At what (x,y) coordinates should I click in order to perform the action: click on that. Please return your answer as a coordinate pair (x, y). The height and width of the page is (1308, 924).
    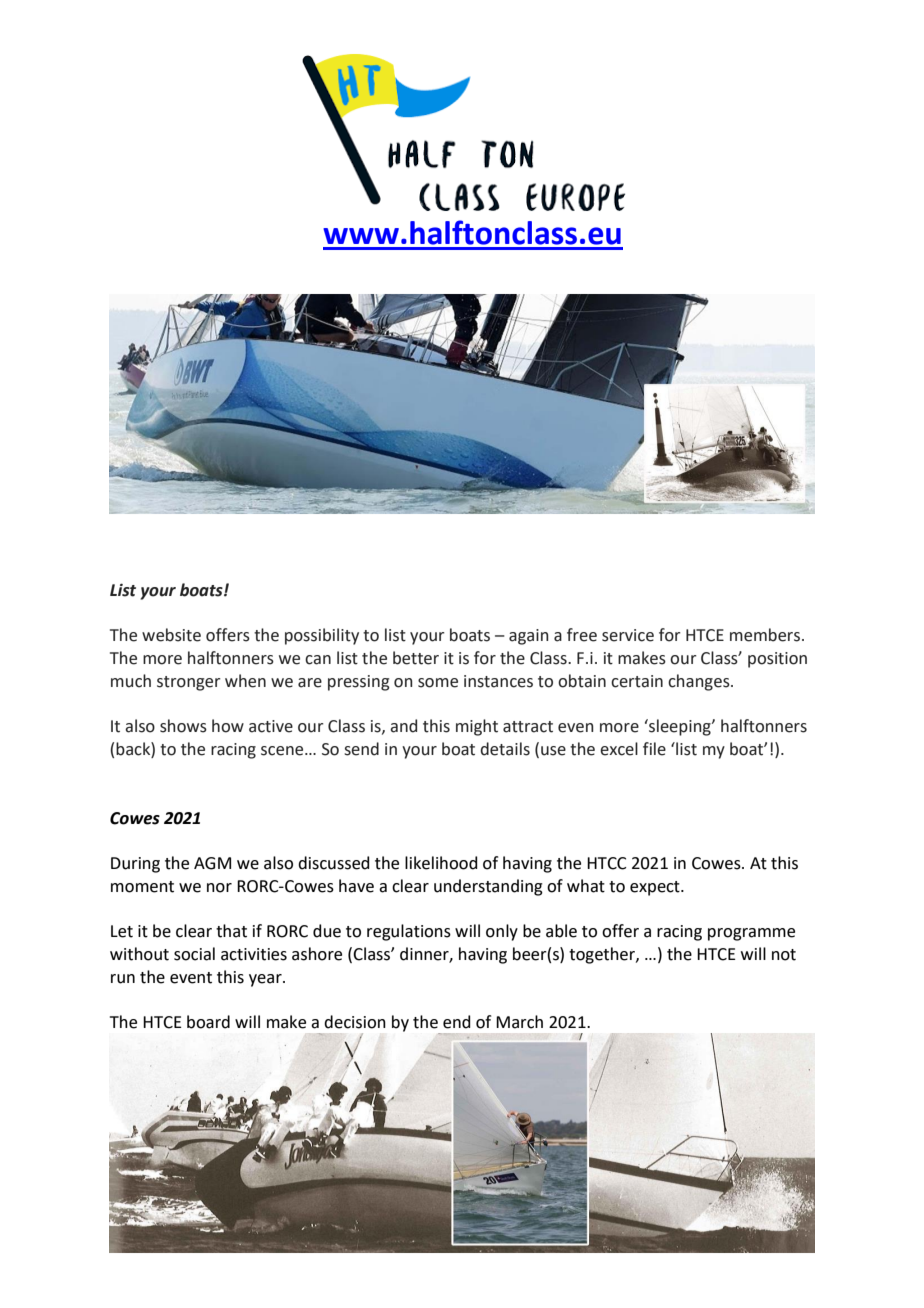
    Looking at the image, I should click on (231, 931).
